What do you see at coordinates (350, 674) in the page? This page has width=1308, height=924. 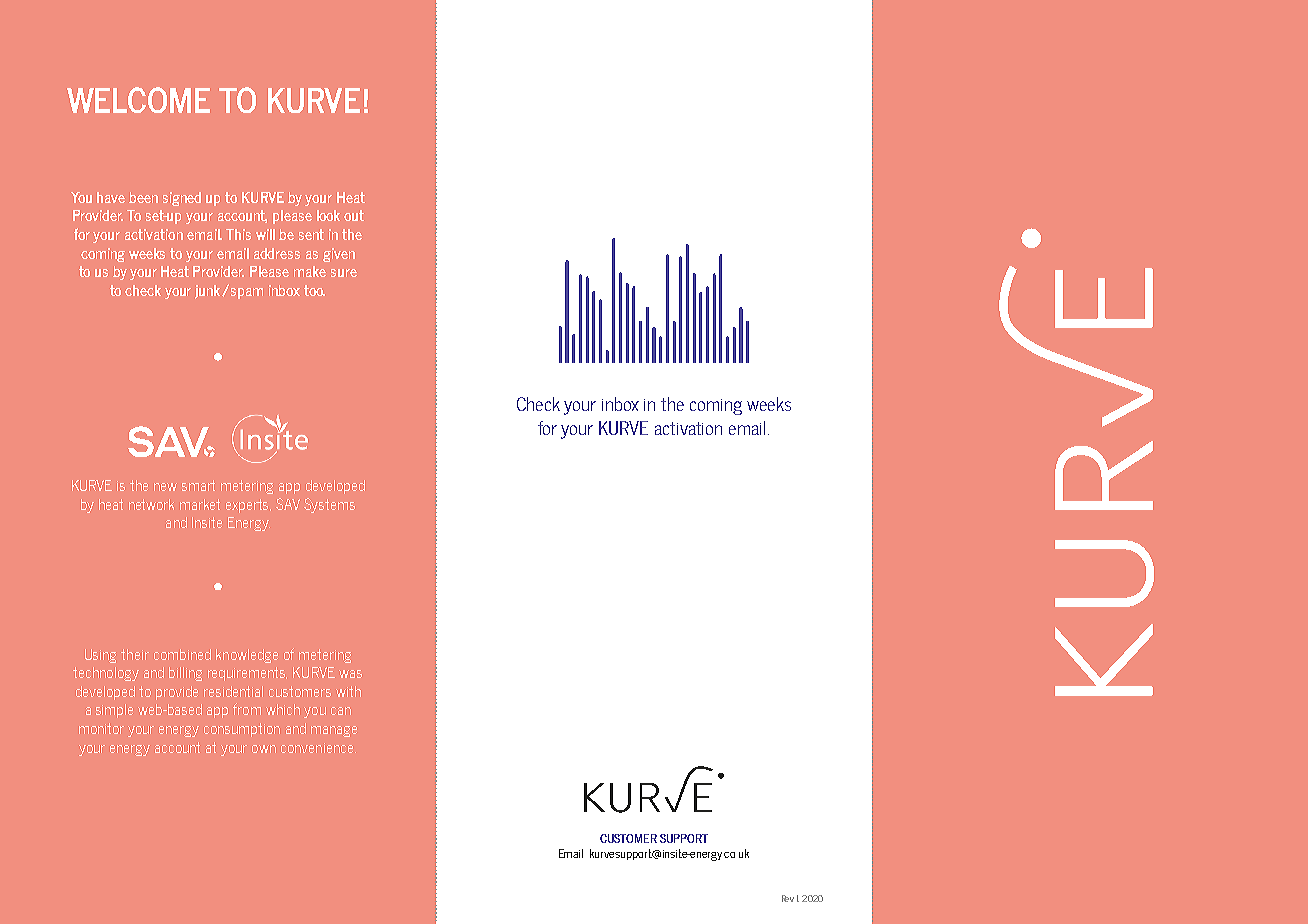 I see `was` at bounding box center [350, 674].
